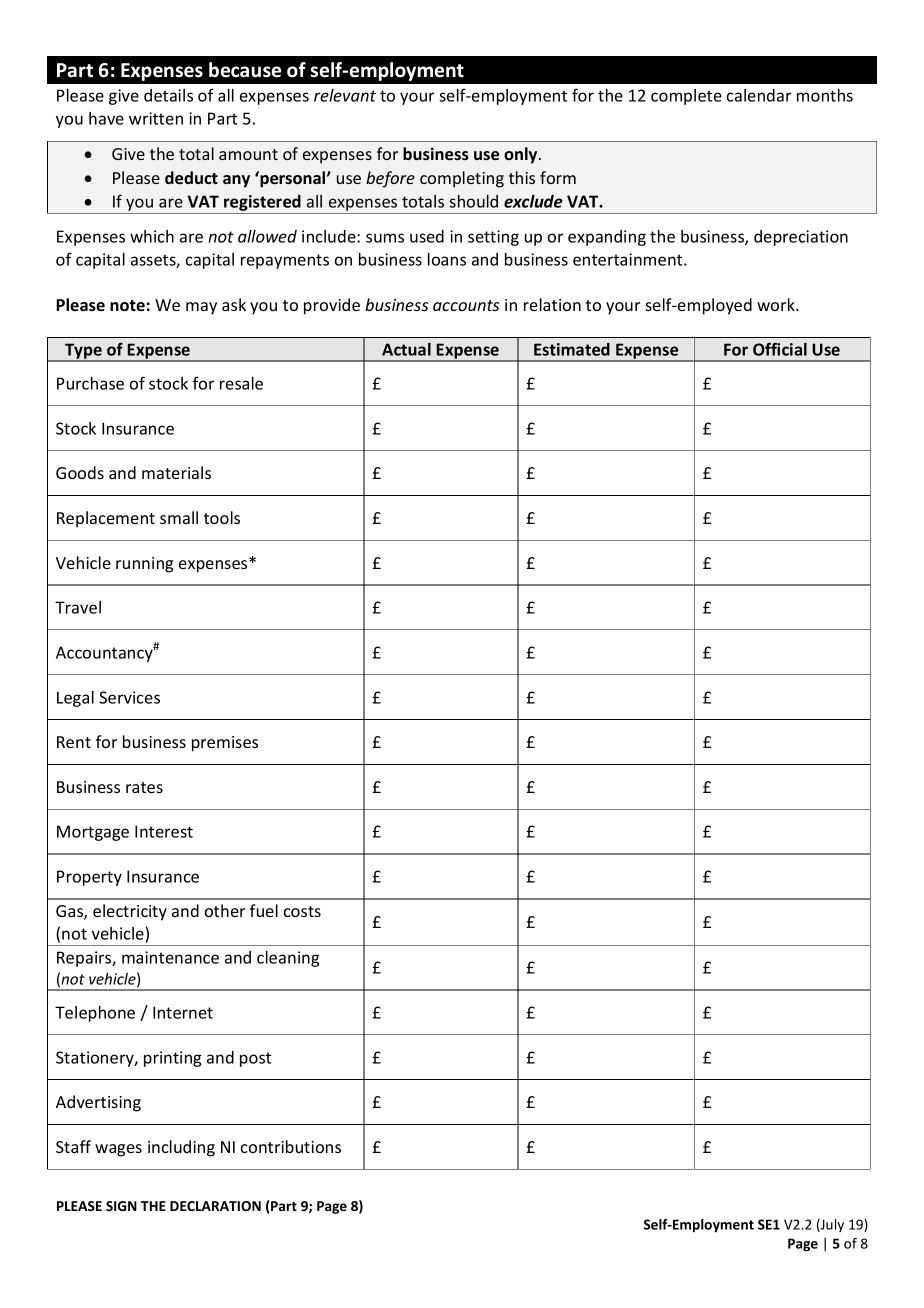 The image size is (924, 1308). I want to click on cleaning, so click(288, 959).
